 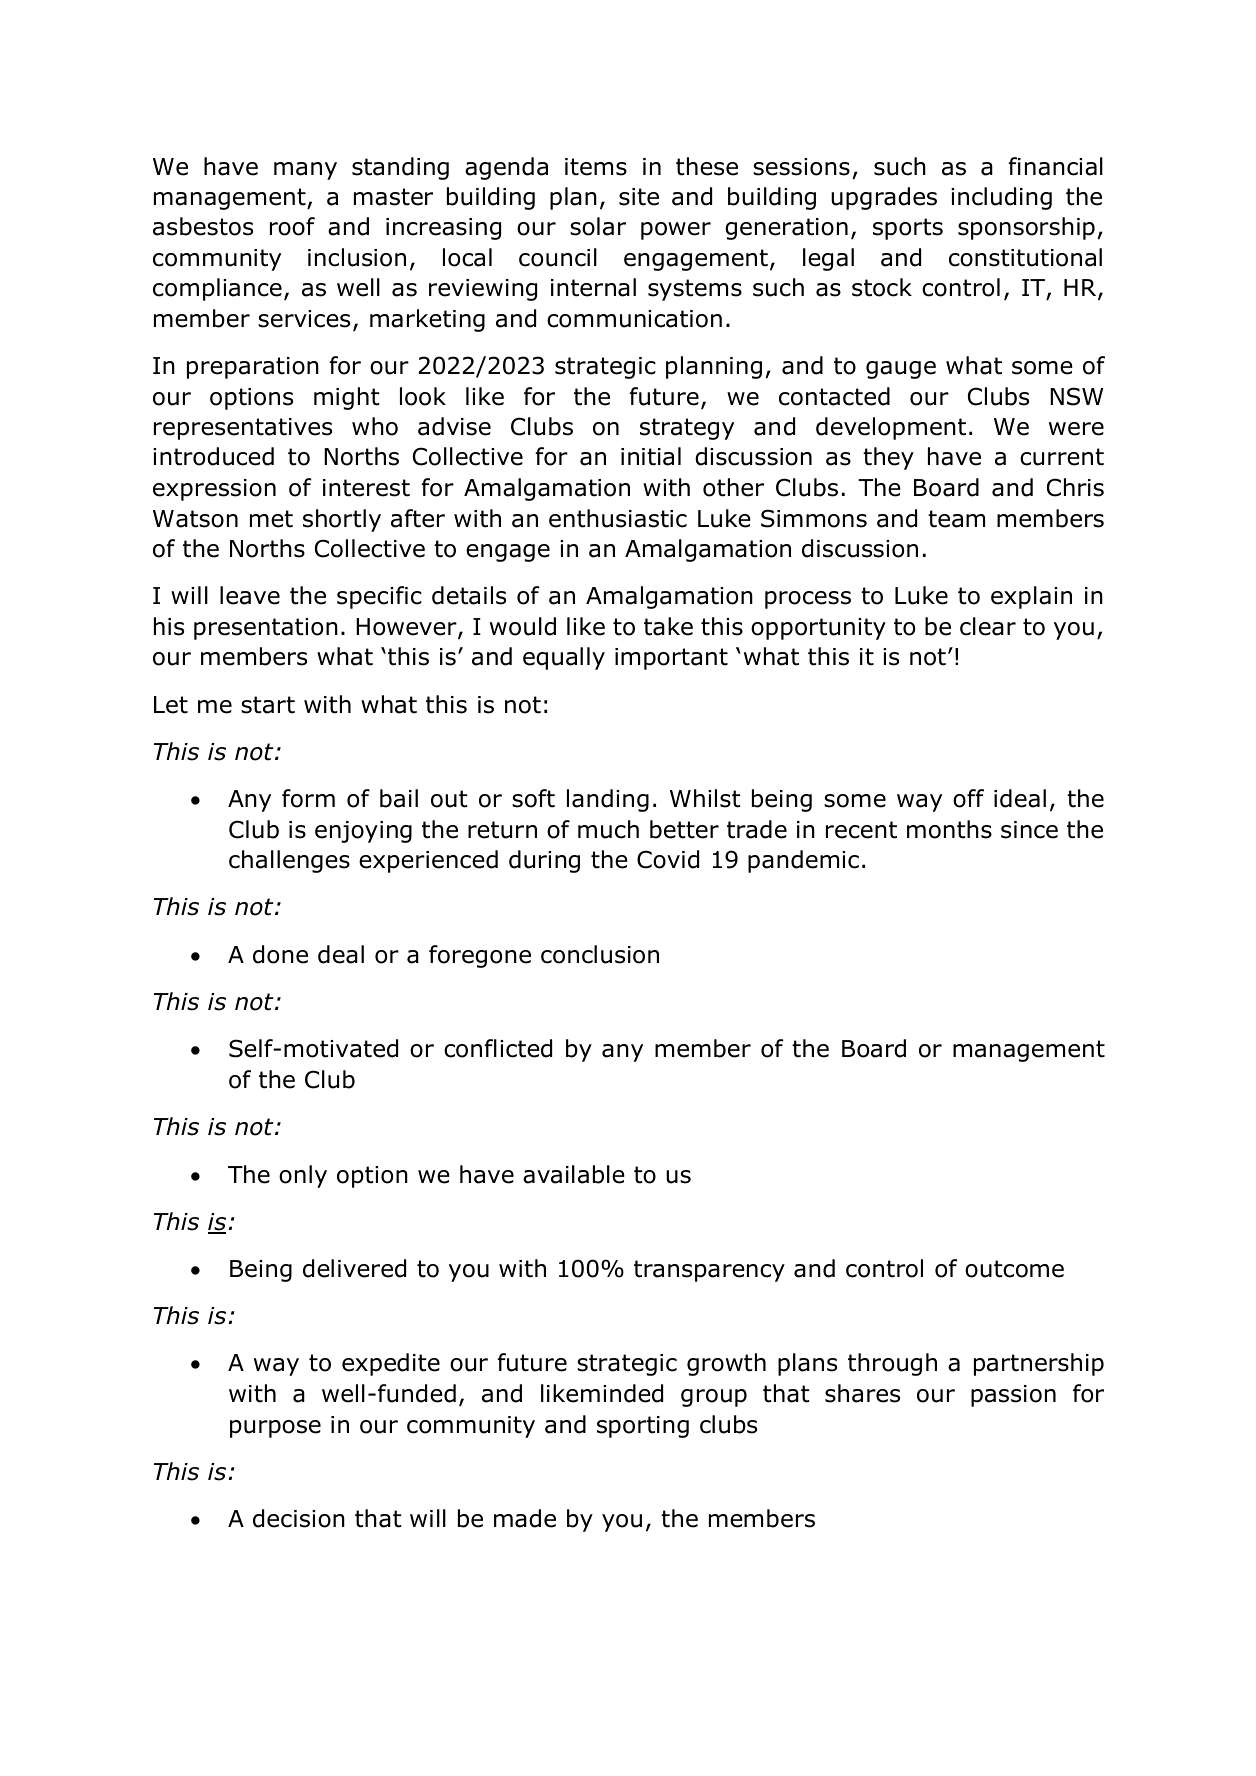 I want to click on roof, so click(x=292, y=226).
